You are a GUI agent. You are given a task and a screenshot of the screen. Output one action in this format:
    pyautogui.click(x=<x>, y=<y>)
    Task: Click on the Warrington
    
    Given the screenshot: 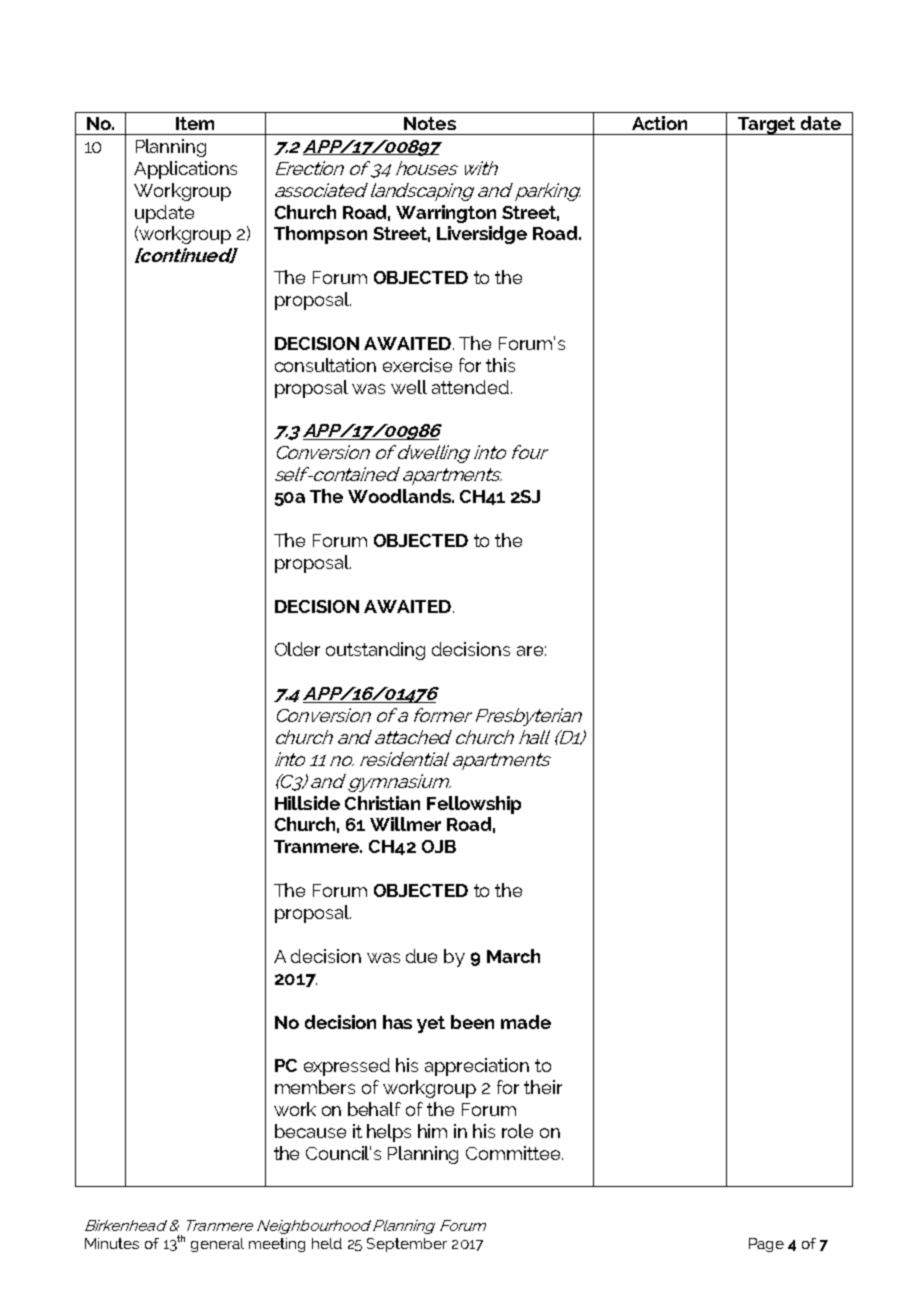 What is the action you would take?
    pyautogui.click(x=446, y=214)
